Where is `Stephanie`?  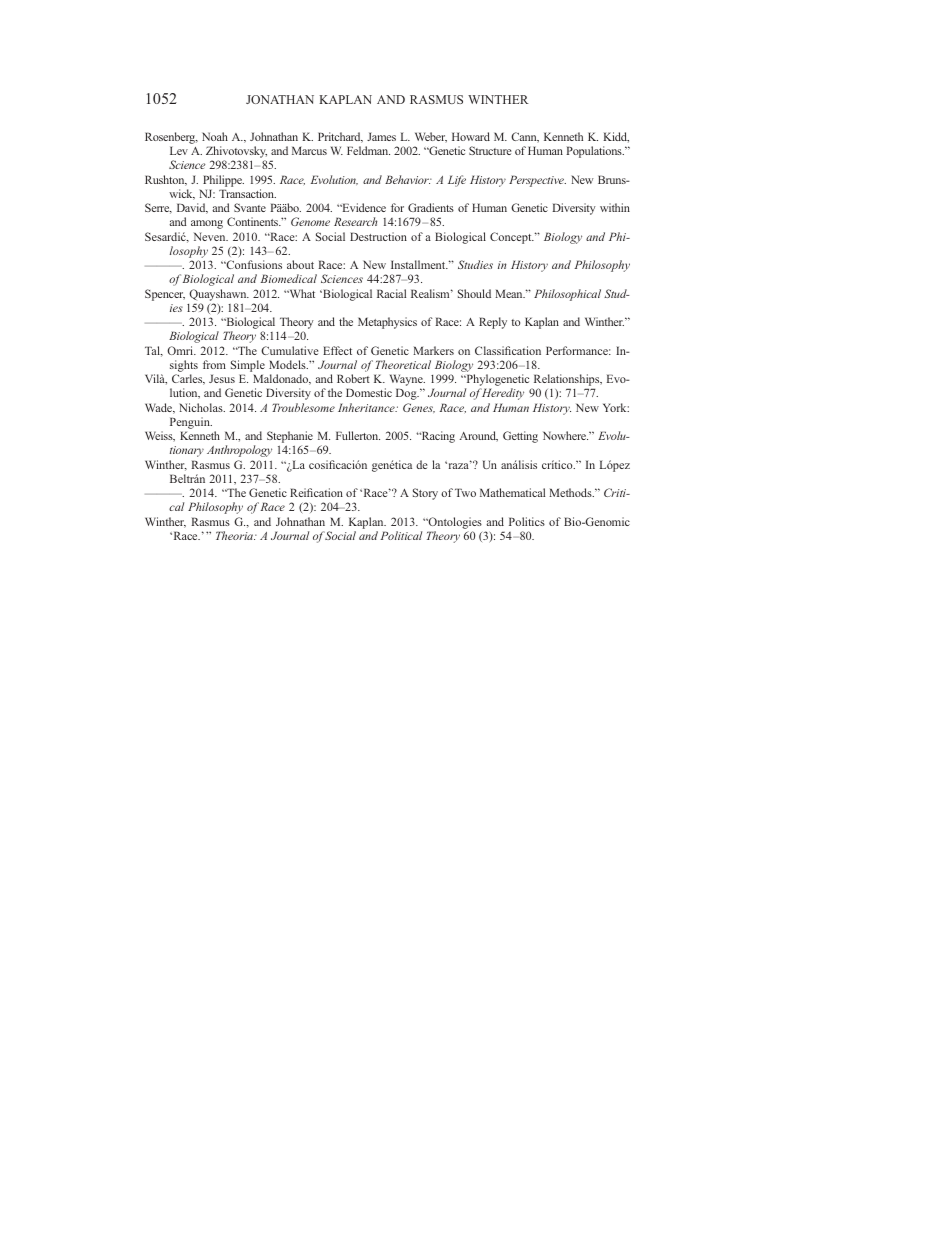
Stephanie is located at coordinates (290, 438).
